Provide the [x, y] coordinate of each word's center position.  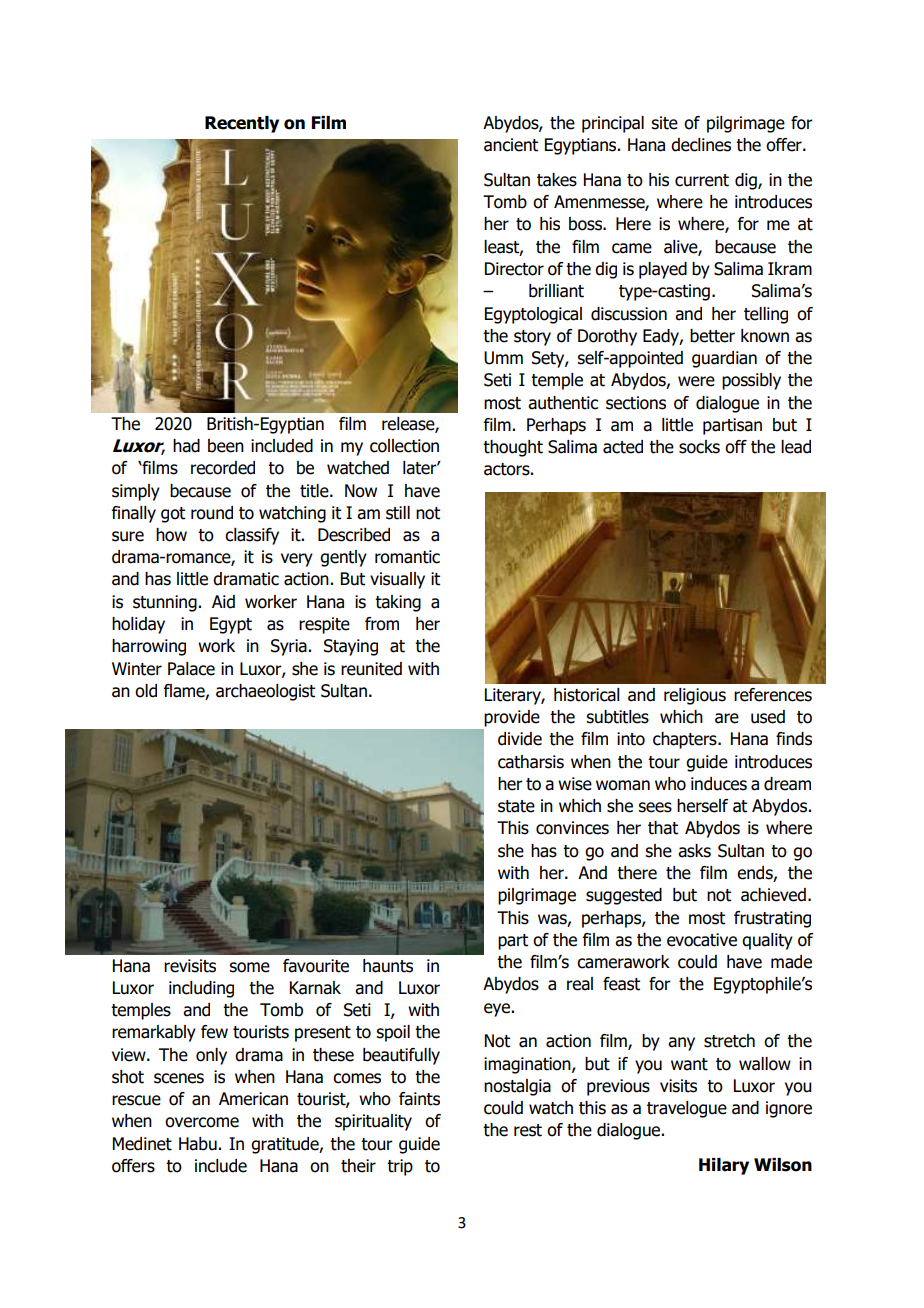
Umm [503, 358]
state [516, 806]
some [249, 967]
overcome [202, 1122]
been [226, 446]
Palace [191, 669]
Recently [242, 124]
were [696, 381]
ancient [511, 145]
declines [701, 145]
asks [694, 851]
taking [398, 603]
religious [695, 696]
